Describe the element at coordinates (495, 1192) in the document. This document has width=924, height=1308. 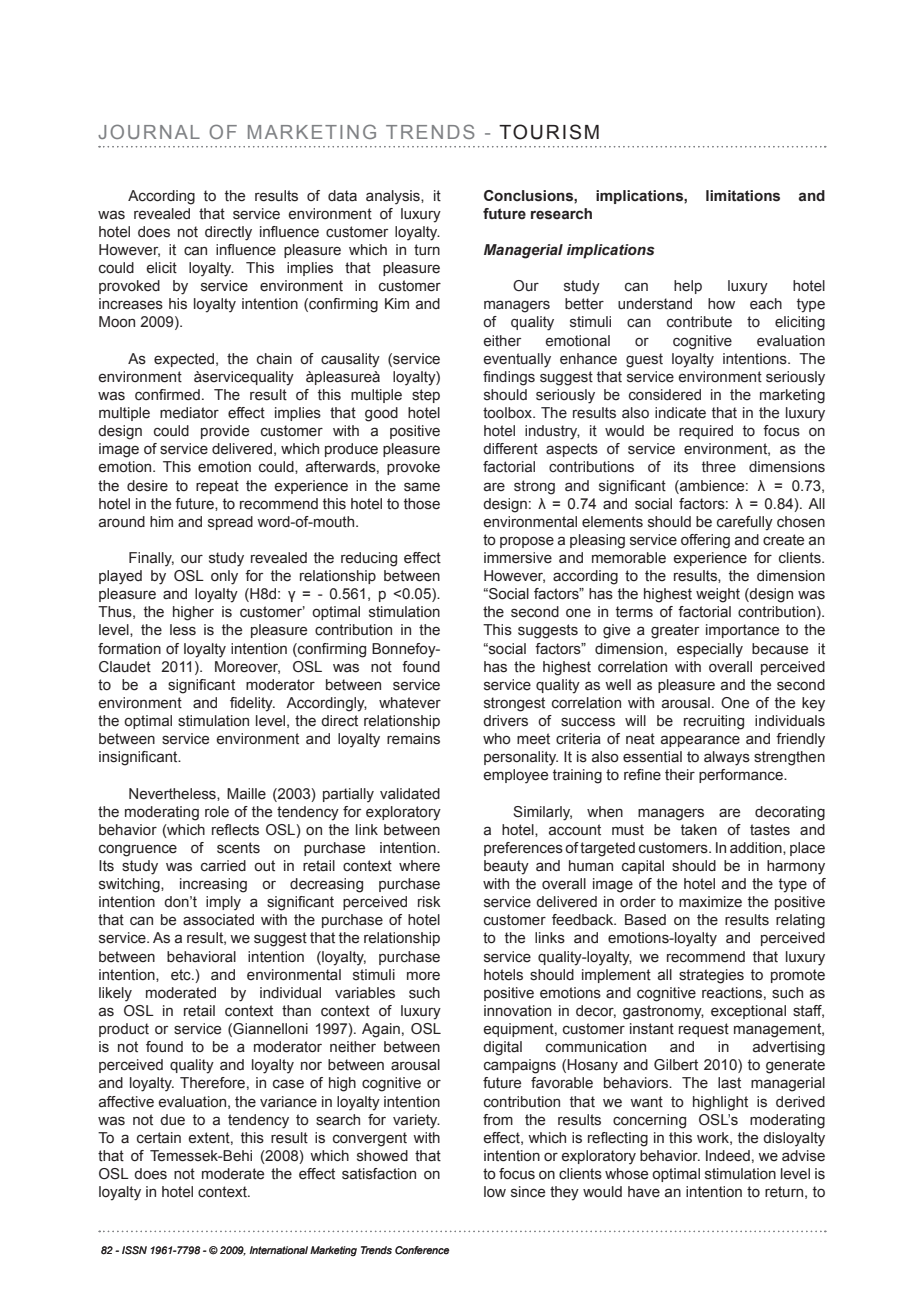
I see `low` at that location.
